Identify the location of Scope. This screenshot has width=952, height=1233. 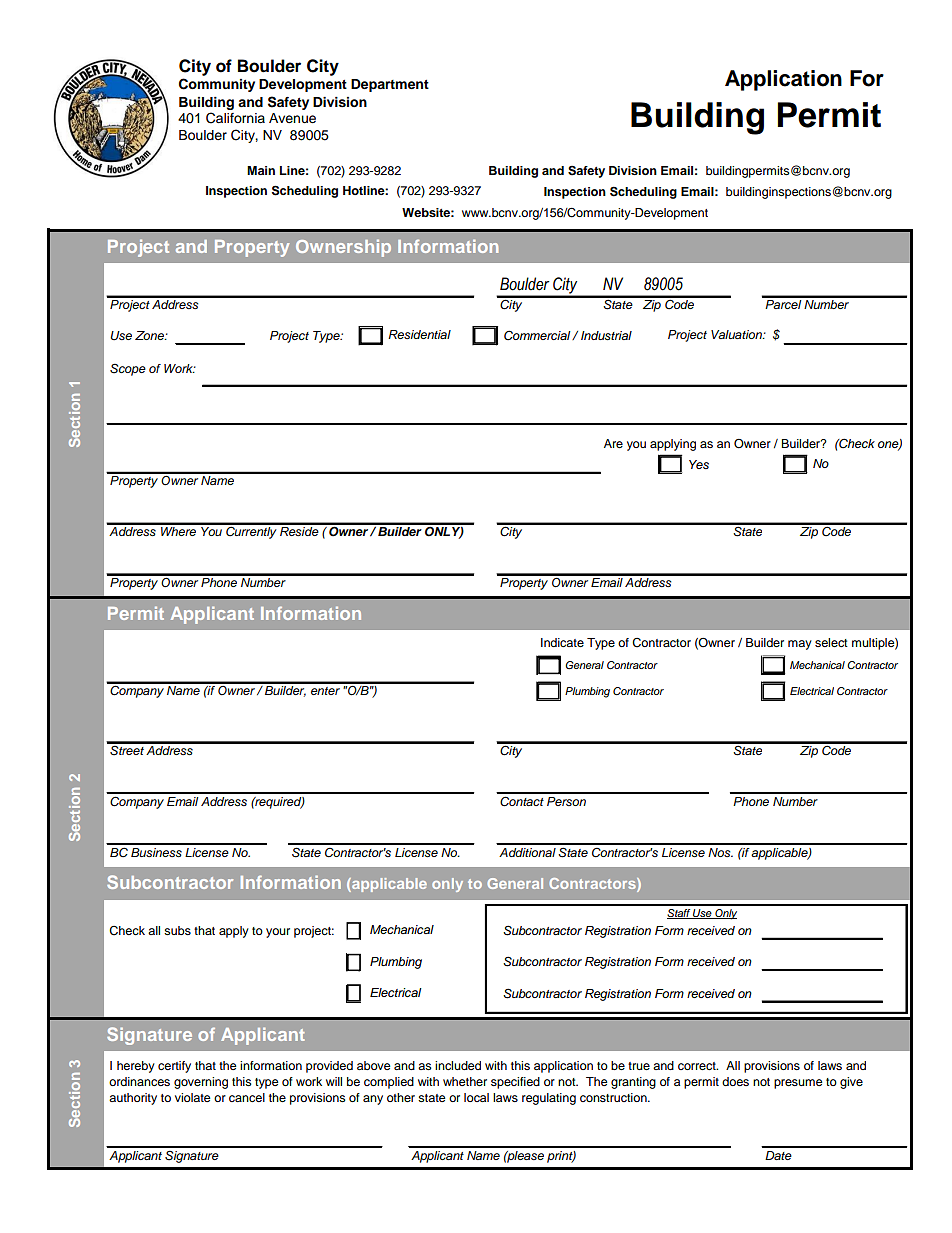
(128, 370).
